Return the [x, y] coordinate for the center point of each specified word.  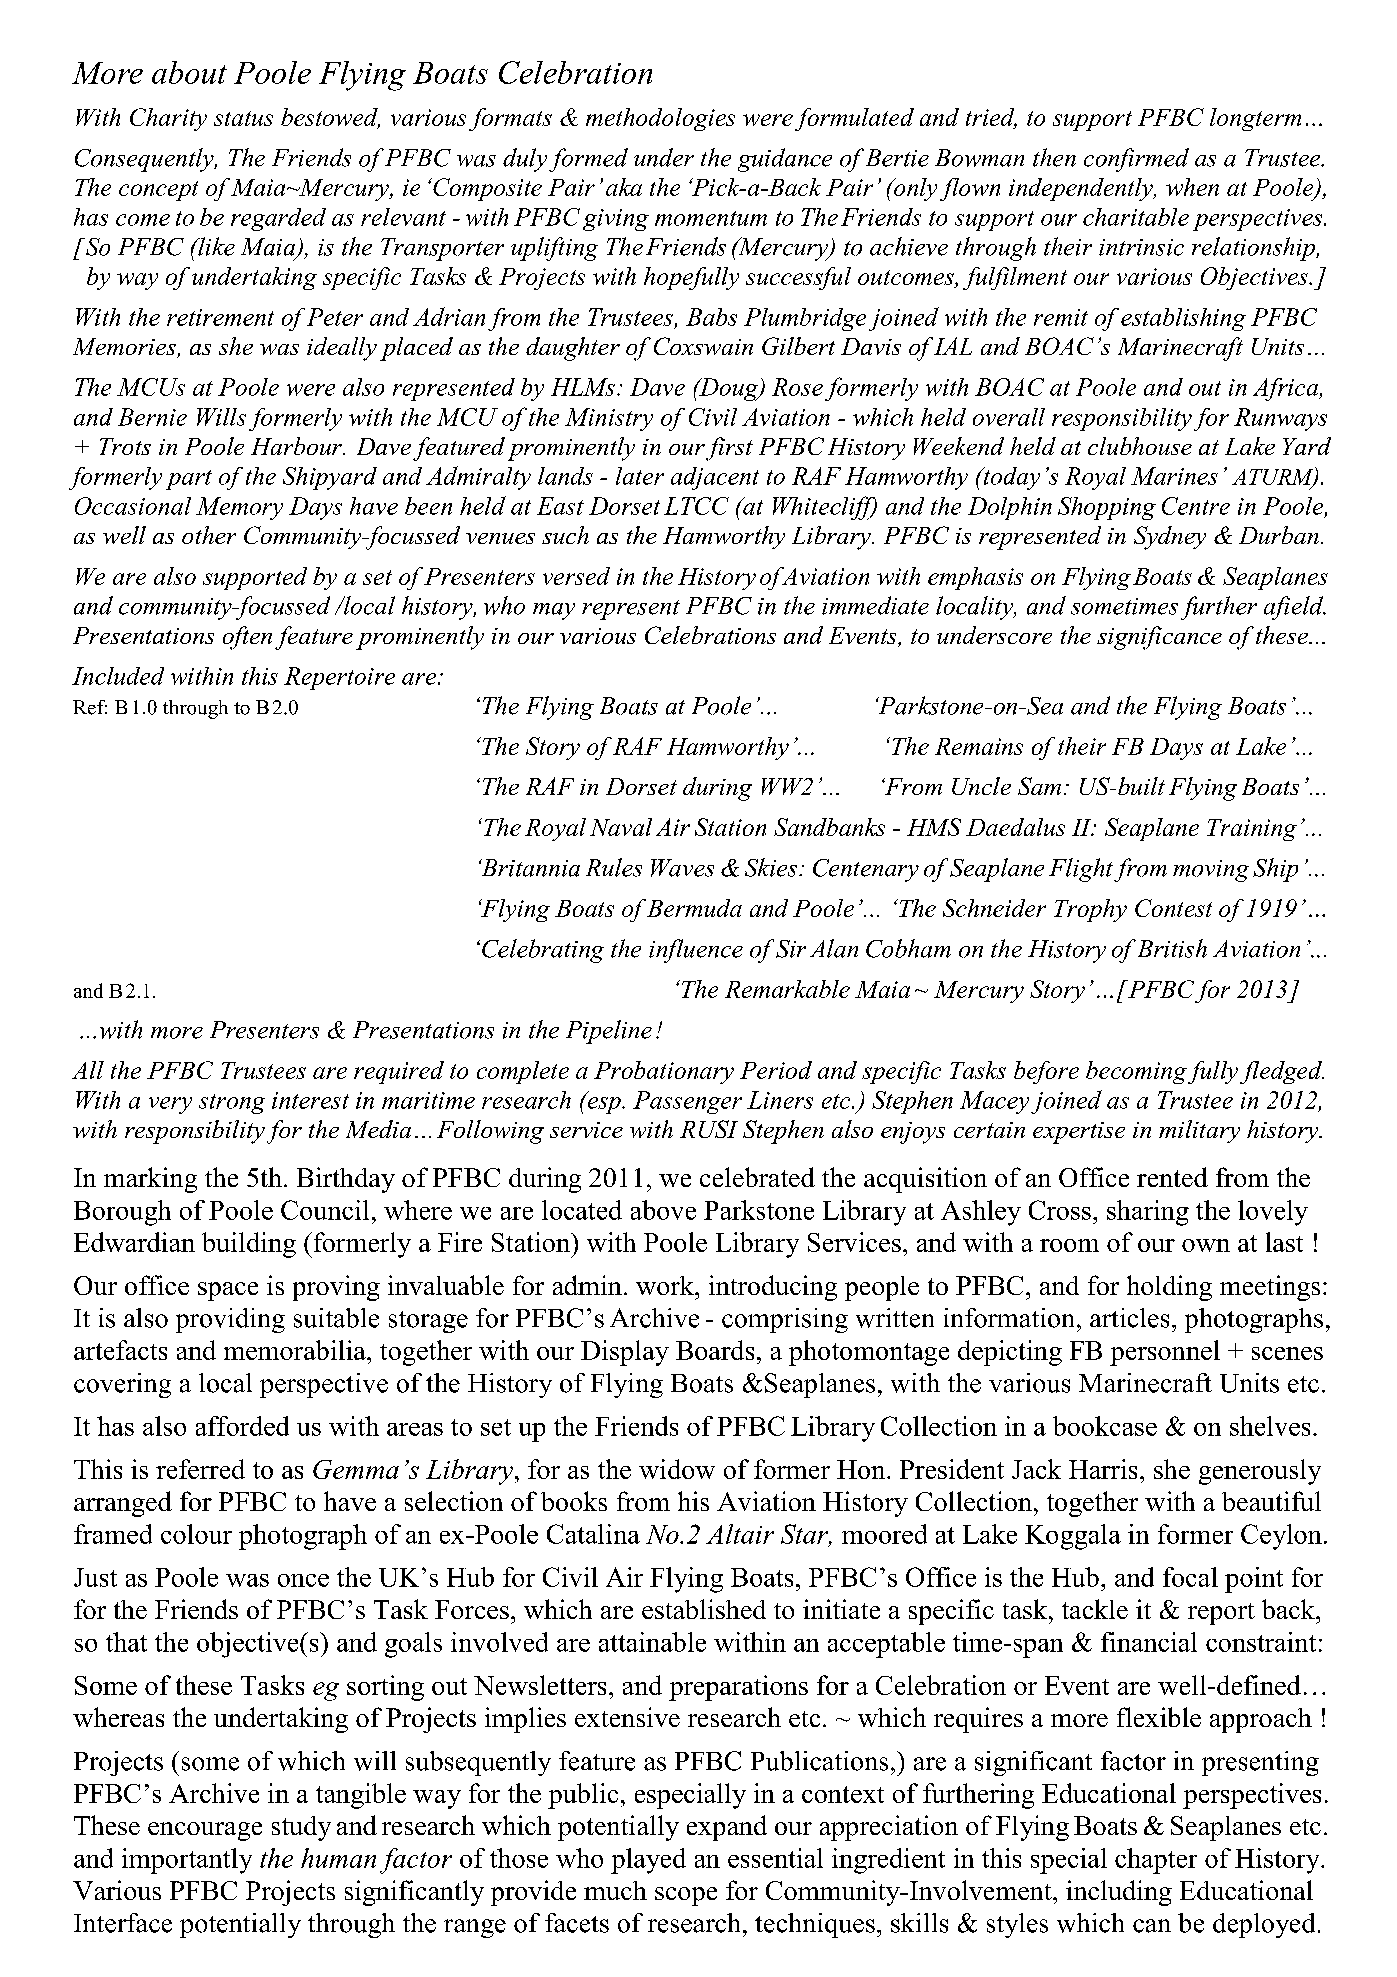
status [243, 118]
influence [696, 951]
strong [232, 1104]
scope [686, 1896]
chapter [1156, 1861]
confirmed [1136, 160]
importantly [187, 1861]
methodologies [660, 119]
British [1172, 948]
